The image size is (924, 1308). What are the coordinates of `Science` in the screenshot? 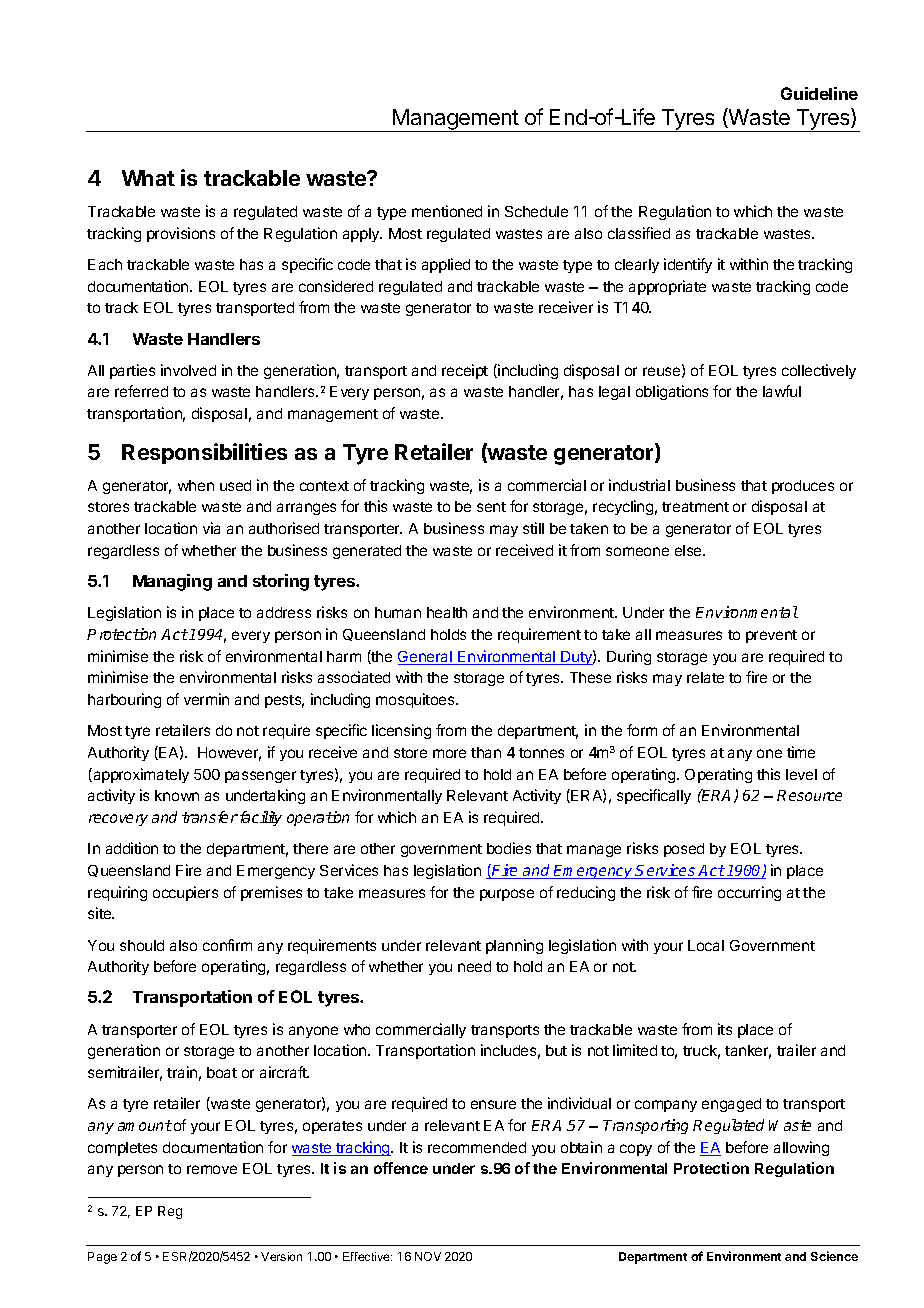 It's located at (834, 1256).
